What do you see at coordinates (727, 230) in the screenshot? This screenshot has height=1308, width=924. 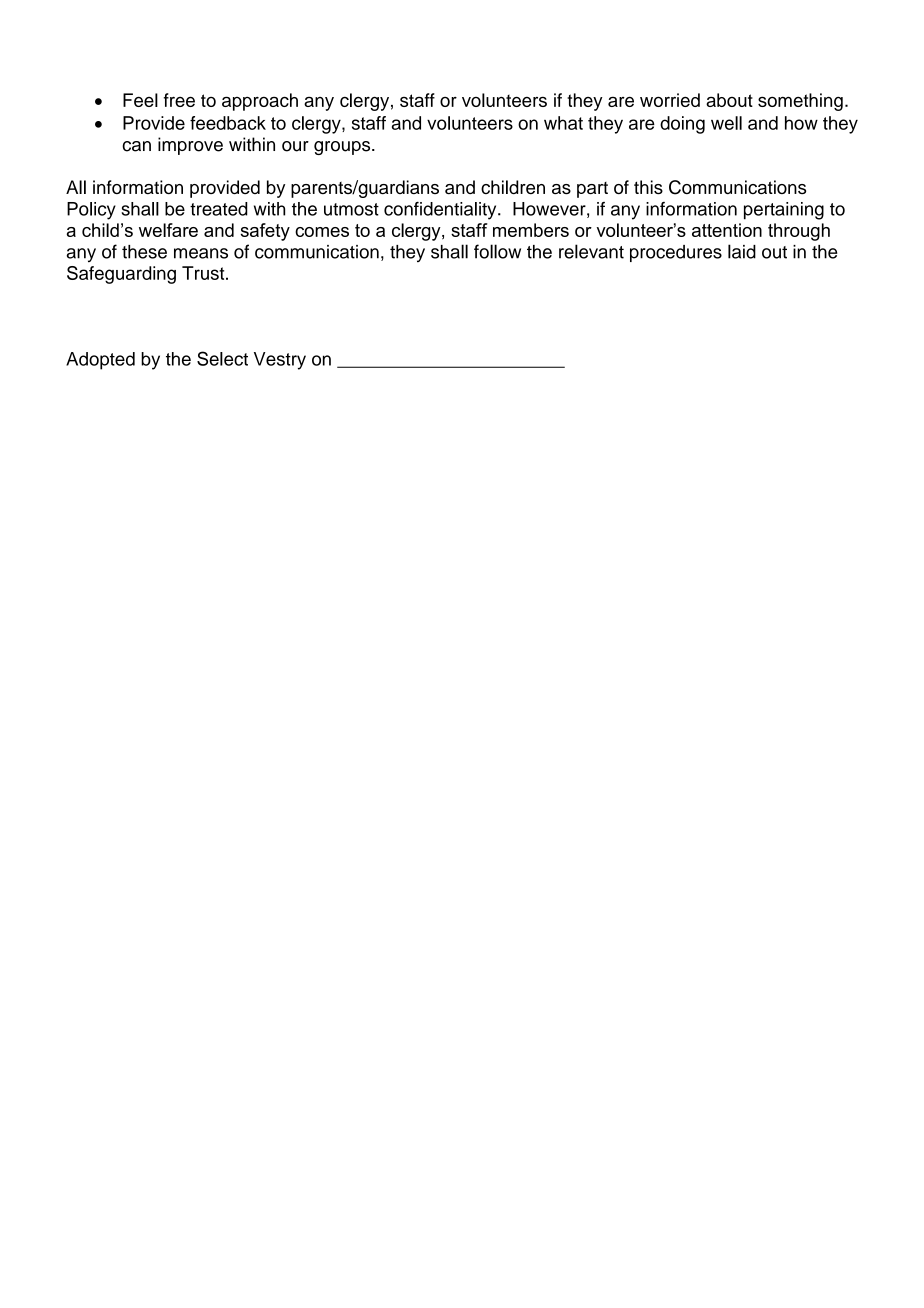 I see `attention` at bounding box center [727, 230].
